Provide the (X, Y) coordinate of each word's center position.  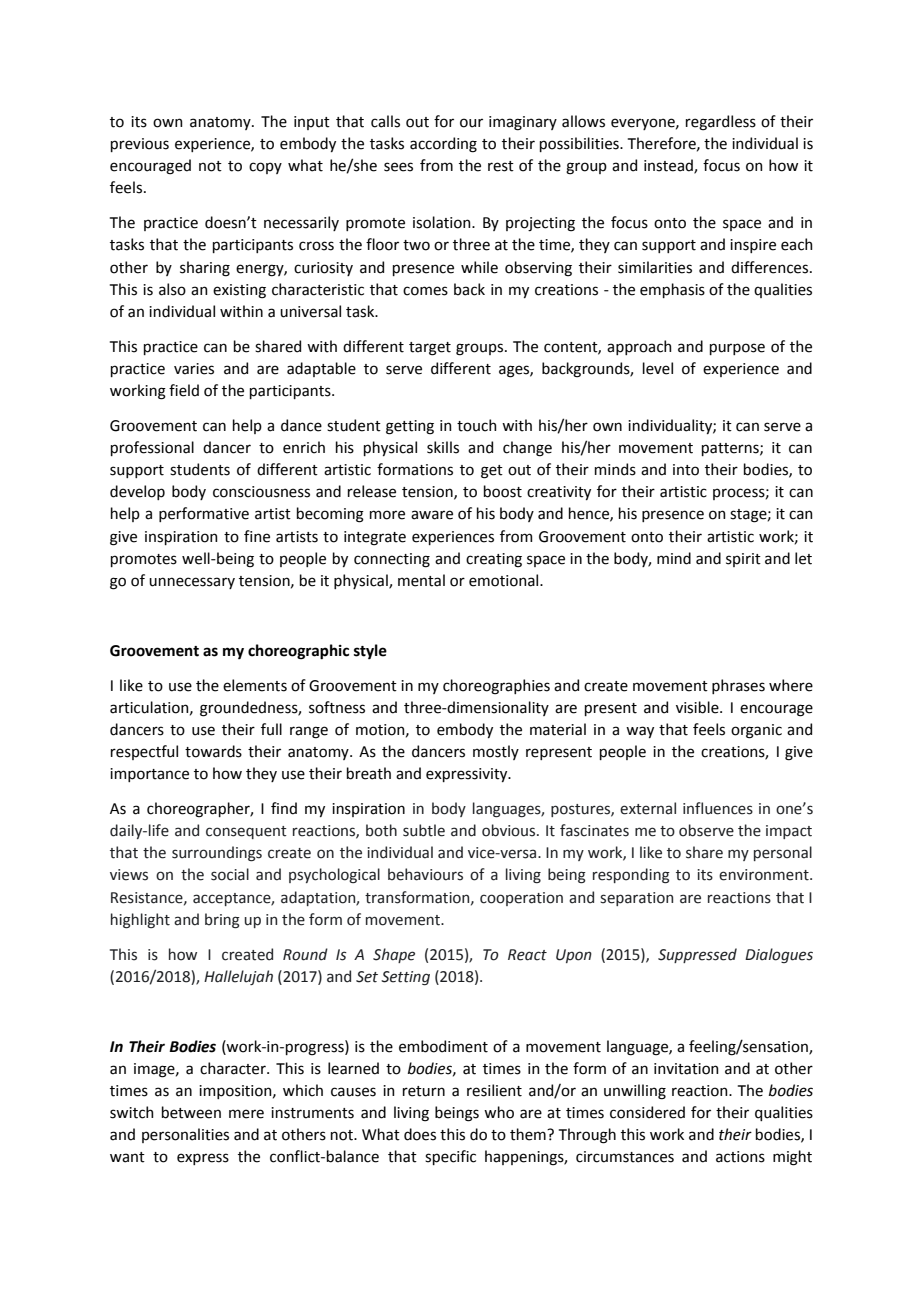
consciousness (261, 492)
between (191, 1112)
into (686, 470)
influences (718, 808)
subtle (424, 830)
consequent (246, 832)
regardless (721, 123)
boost (503, 491)
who (499, 1112)
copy (265, 168)
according (443, 145)
